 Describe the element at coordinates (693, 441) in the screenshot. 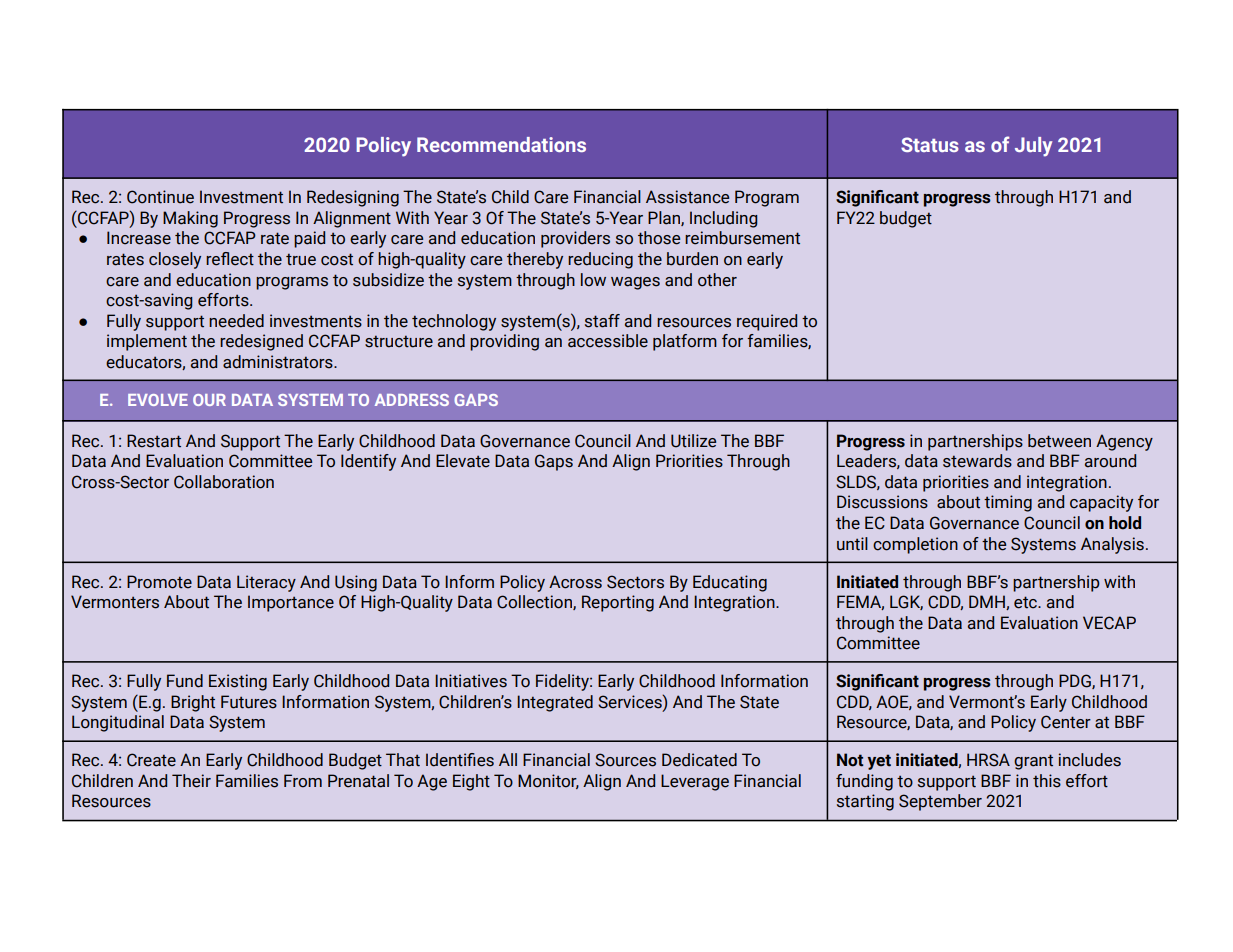

I see `Utilize` at that location.
